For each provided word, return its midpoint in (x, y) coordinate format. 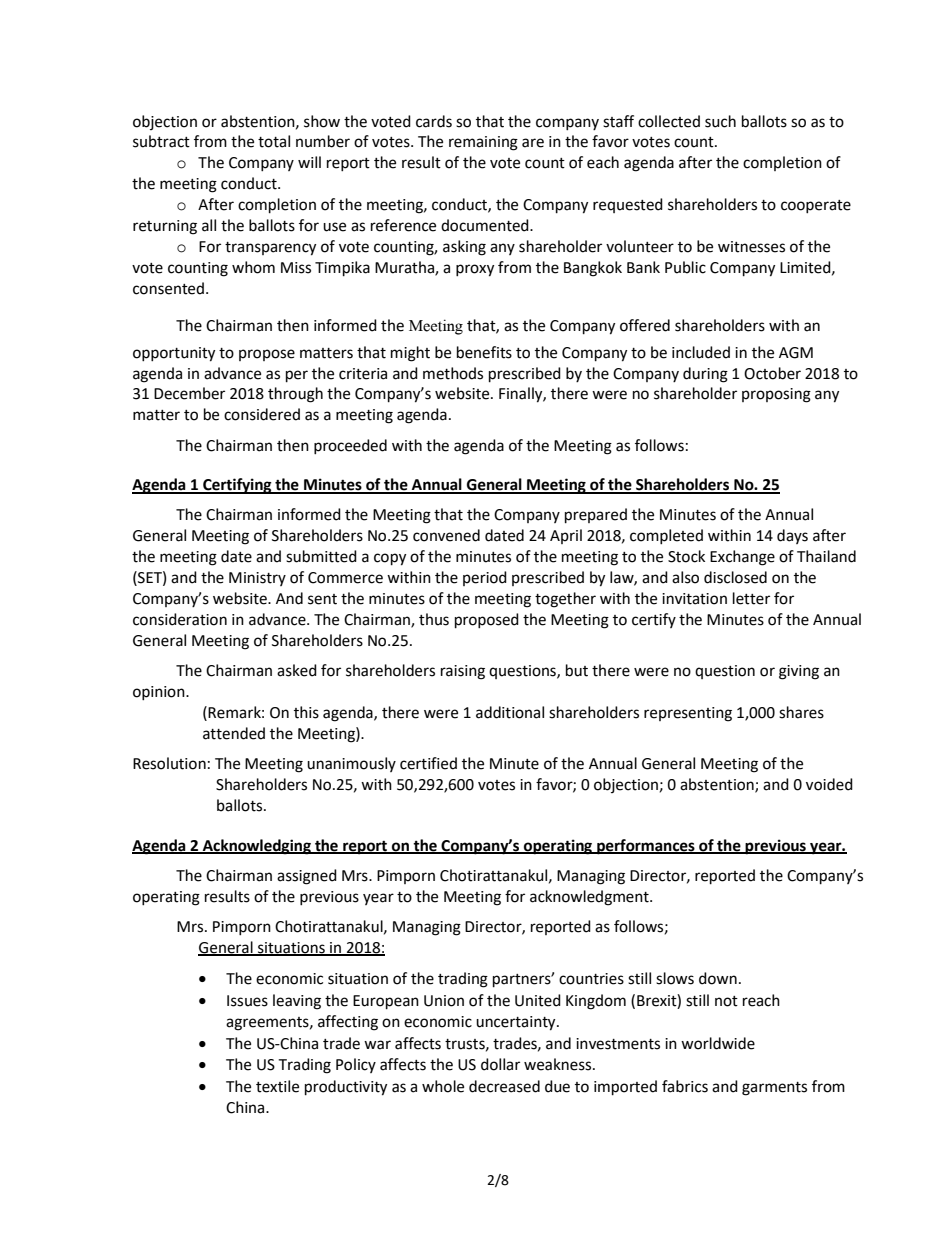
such (720, 121)
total (274, 141)
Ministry (257, 579)
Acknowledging (256, 847)
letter (751, 598)
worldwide (718, 1043)
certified (428, 763)
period (485, 578)
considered (262, 414)
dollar (500, 1064)
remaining (483, 143)
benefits (484, 352)
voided (829, 784)
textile (277, 1086)
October (772, 373)
